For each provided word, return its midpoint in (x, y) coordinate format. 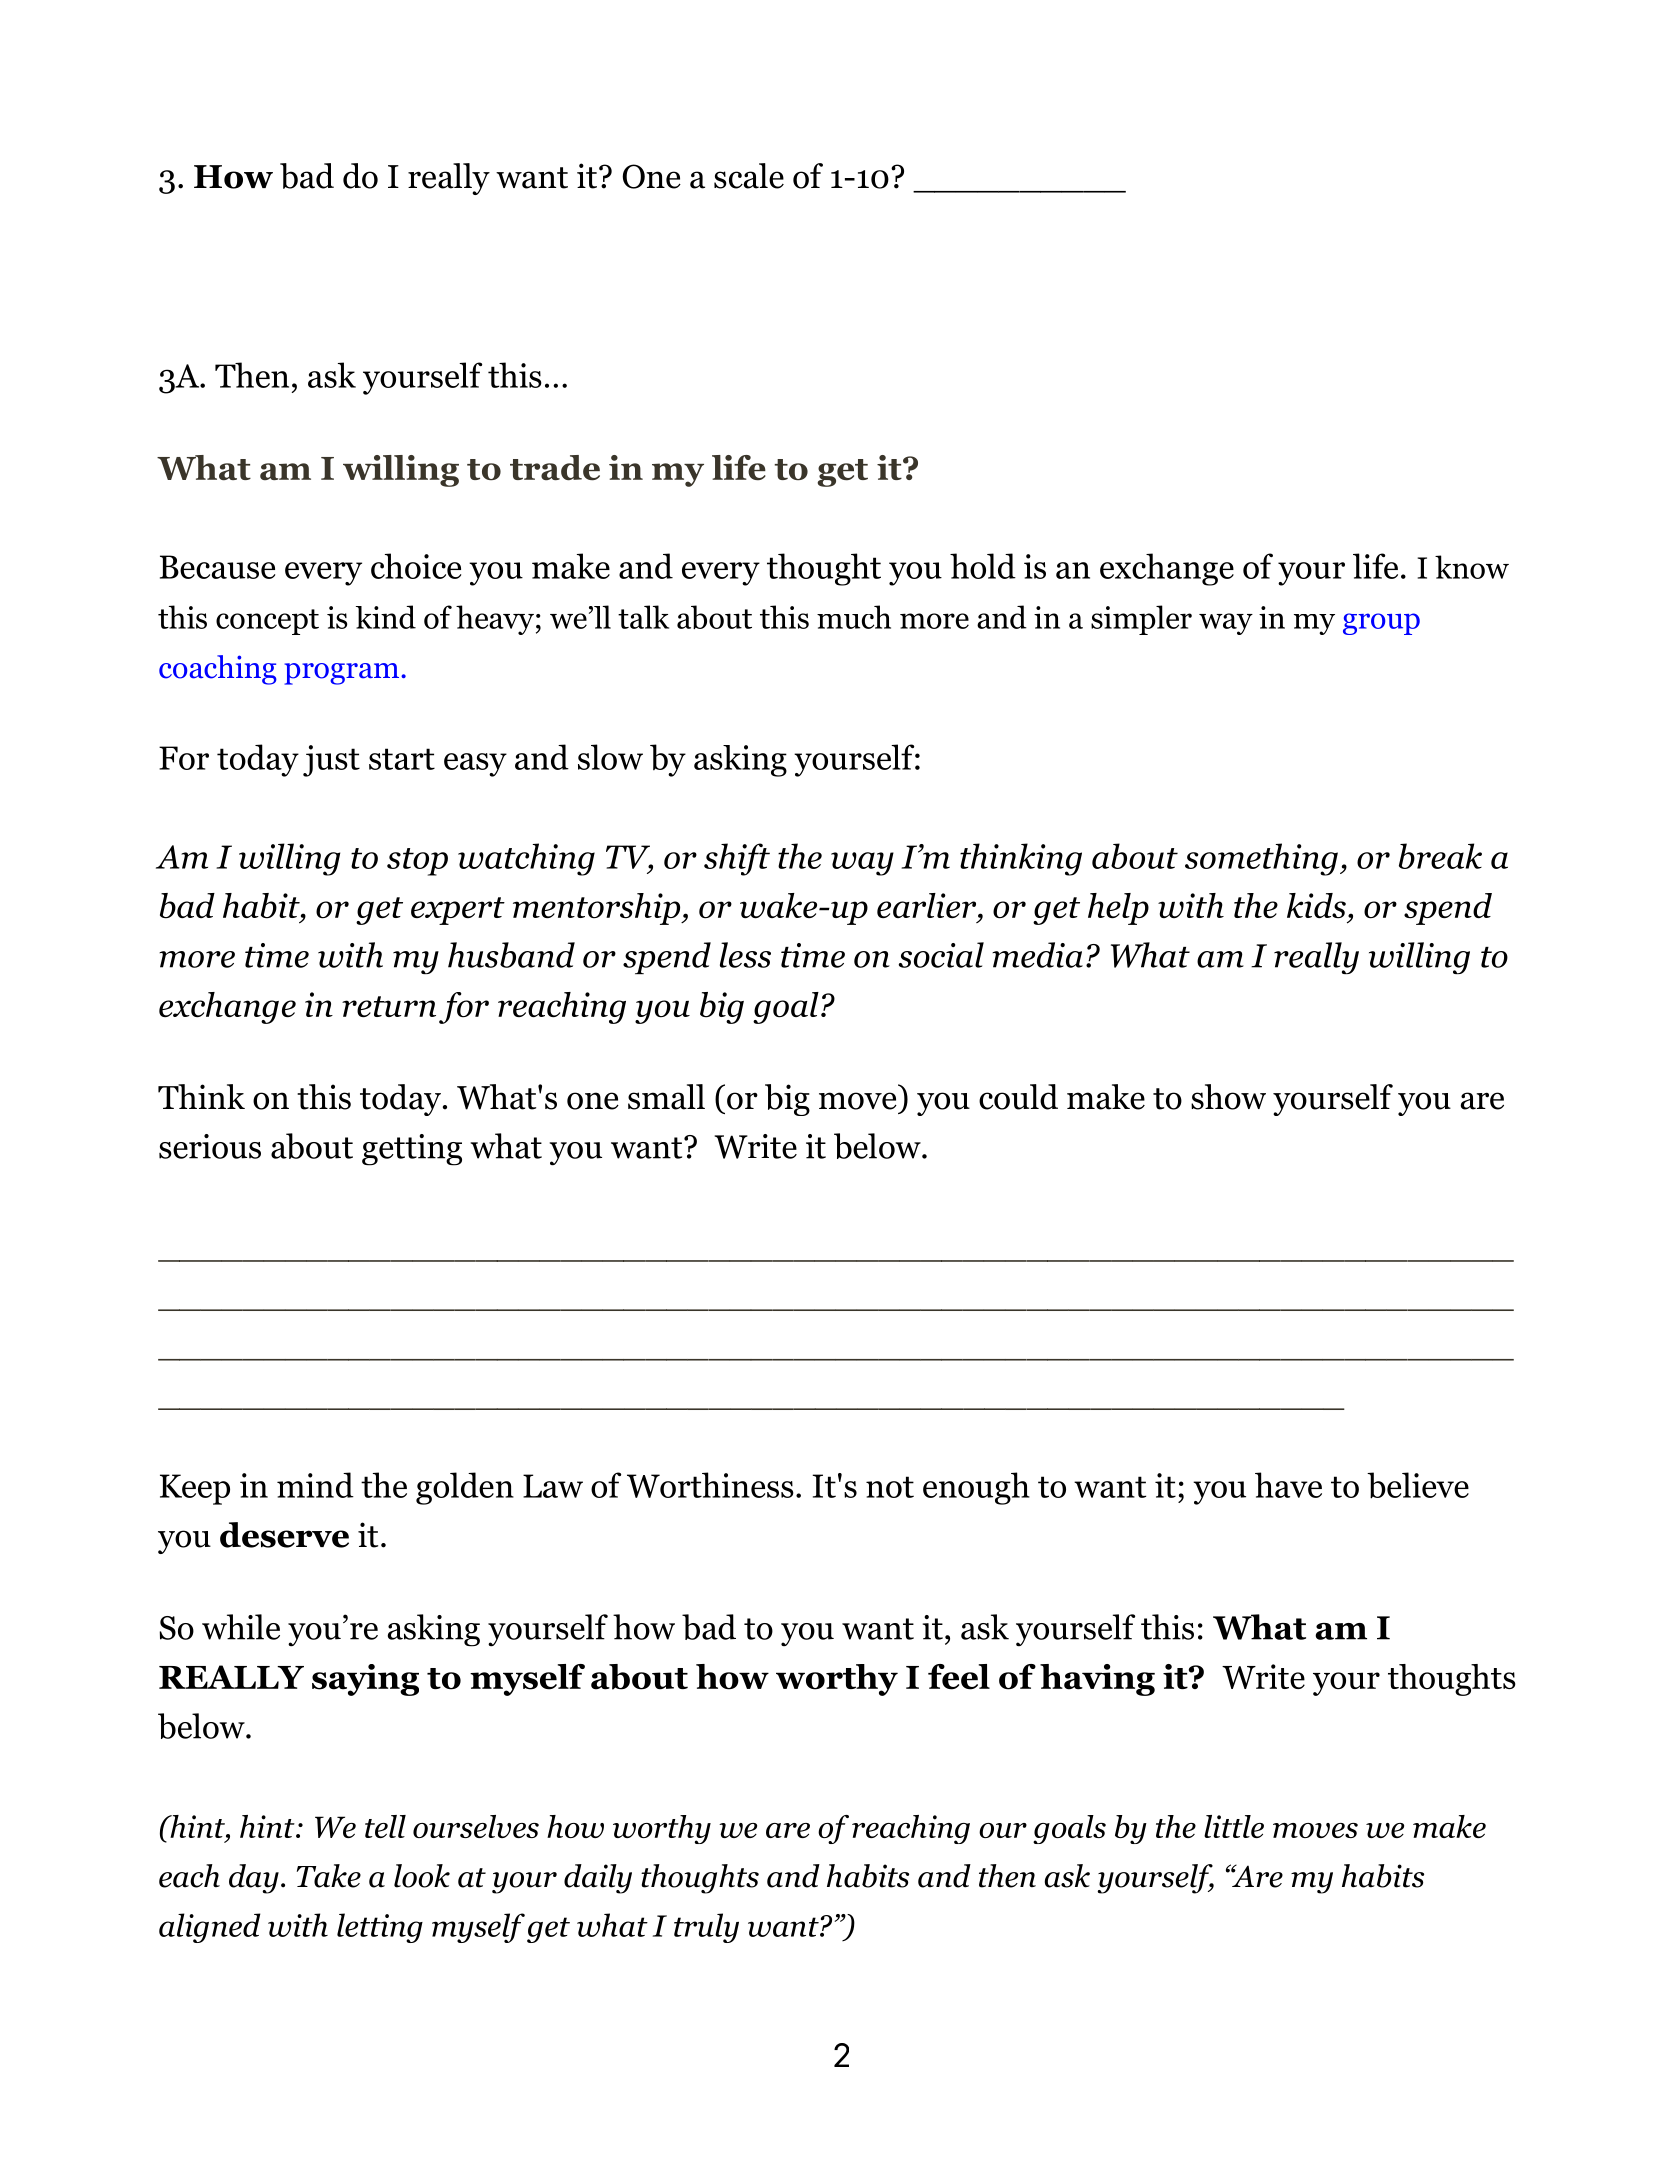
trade (555, 468)
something (1261, 859)
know (1472, 567)
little (1234, 1826)
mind (315, 1485)
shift (737, 859)
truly (706, 1928)
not (890, 1487)
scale (749, 176)
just (331, 761)
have (1288, 1485)
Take (329, 1876)
